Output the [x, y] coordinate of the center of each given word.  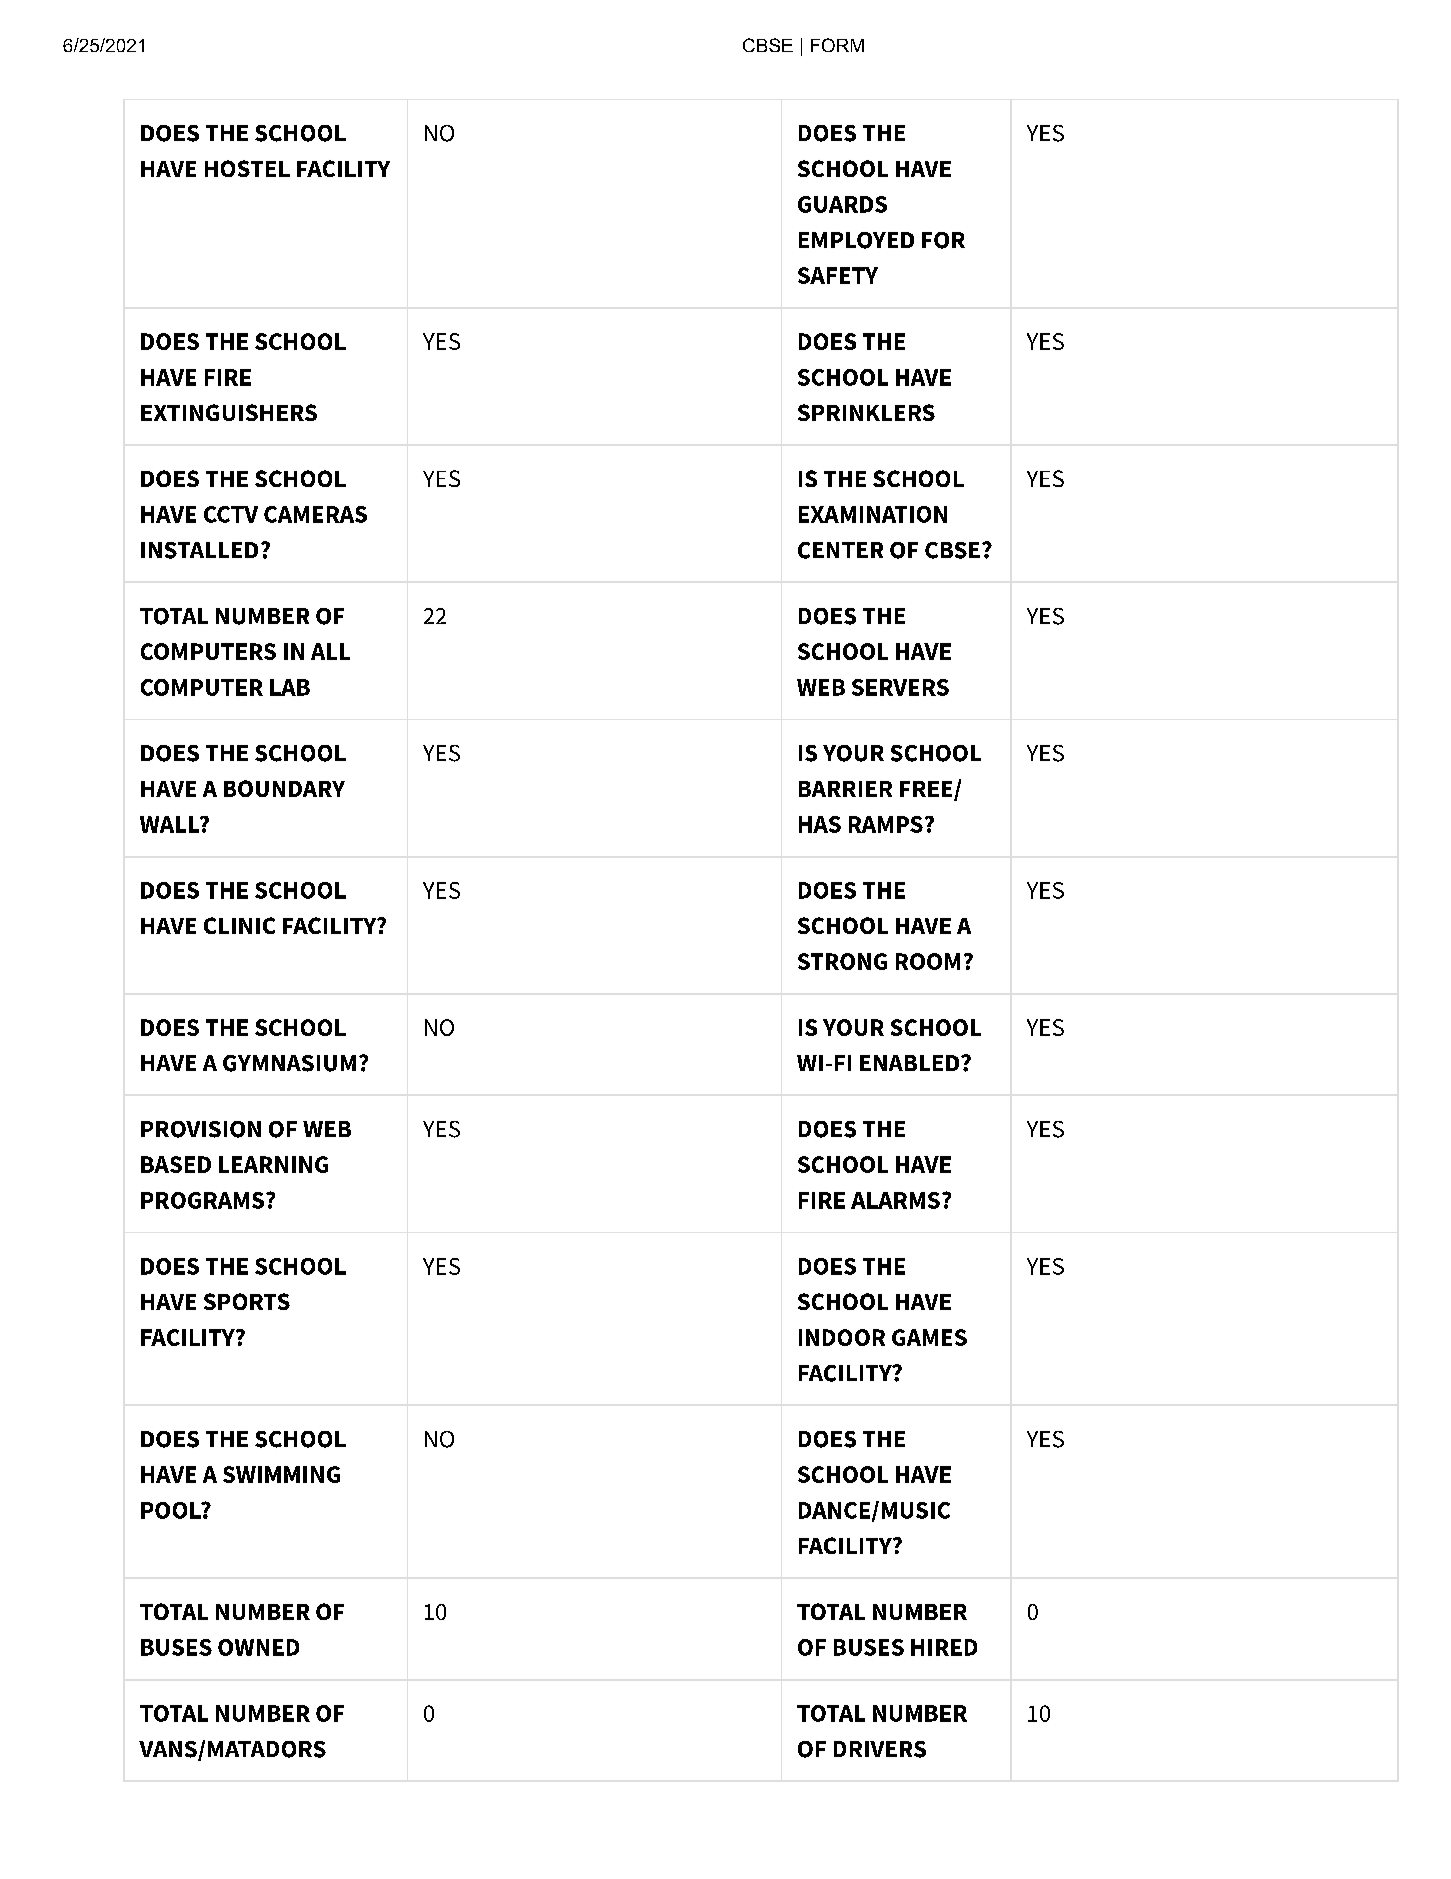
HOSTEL [247, 168]
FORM [837, 45]
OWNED [258, 1647]
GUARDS [842, 204]
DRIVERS [880, 1749]
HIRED [944, 1647]
